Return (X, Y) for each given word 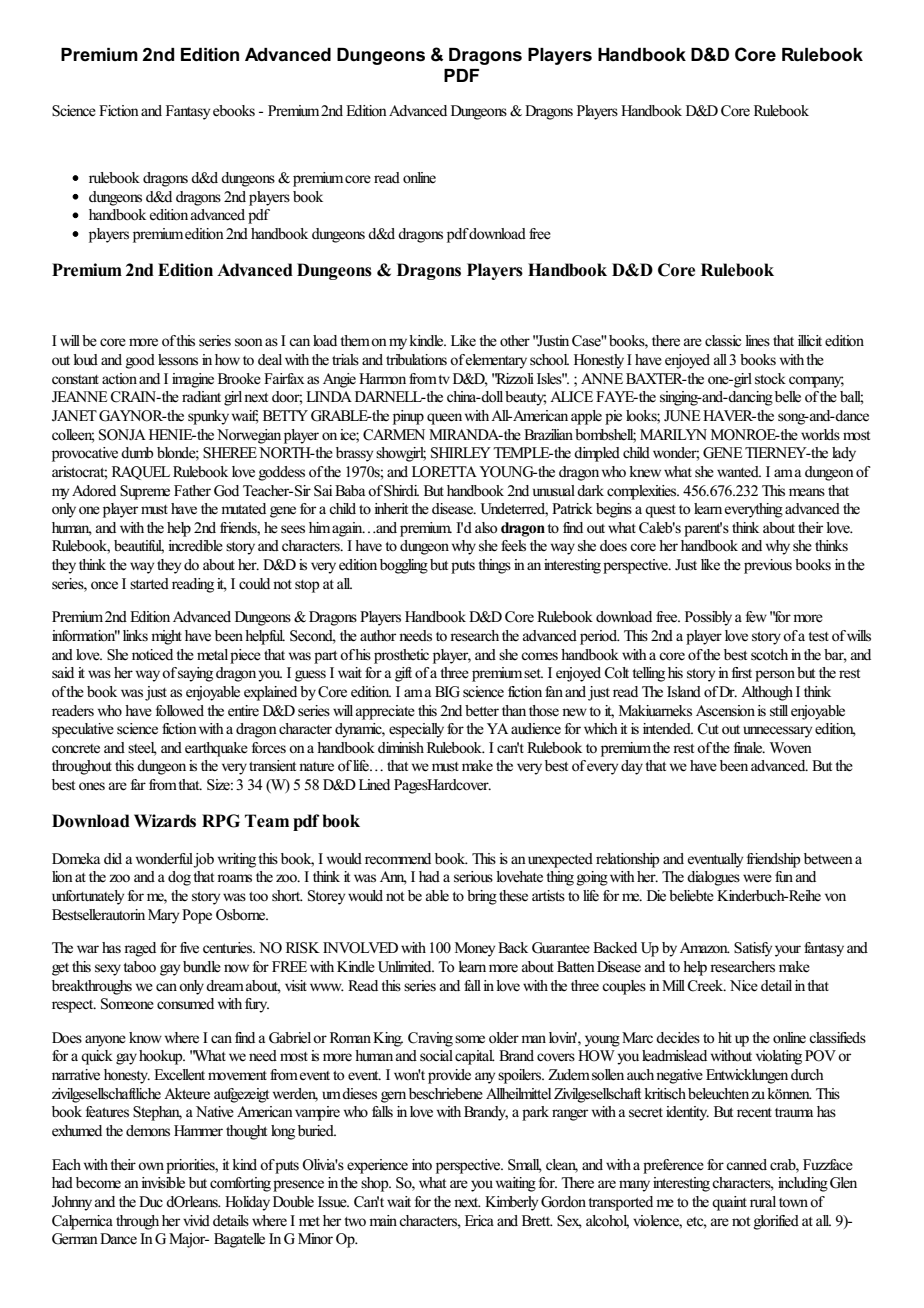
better (482, 711)
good (140, 361)
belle (786, 397)
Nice (744, 986)
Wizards (165, 821)
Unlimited (406, 967)
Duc (151, 1201)
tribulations (416, 359)
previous (768, 566)
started (149, 584)
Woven (791, 747)
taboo (139, 966)
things (494, 566)
